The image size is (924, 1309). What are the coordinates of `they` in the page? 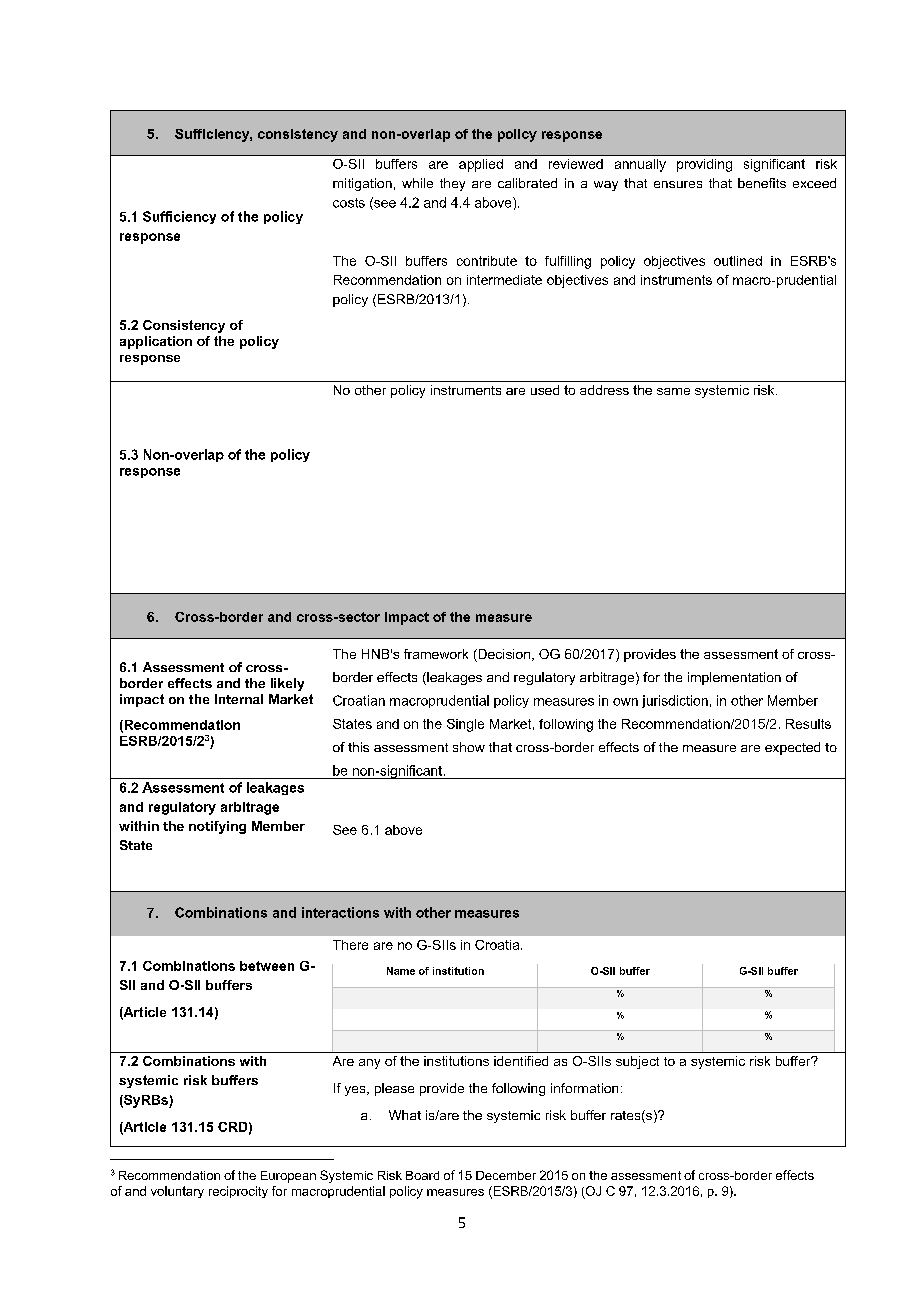 It's located at (452, 184).
